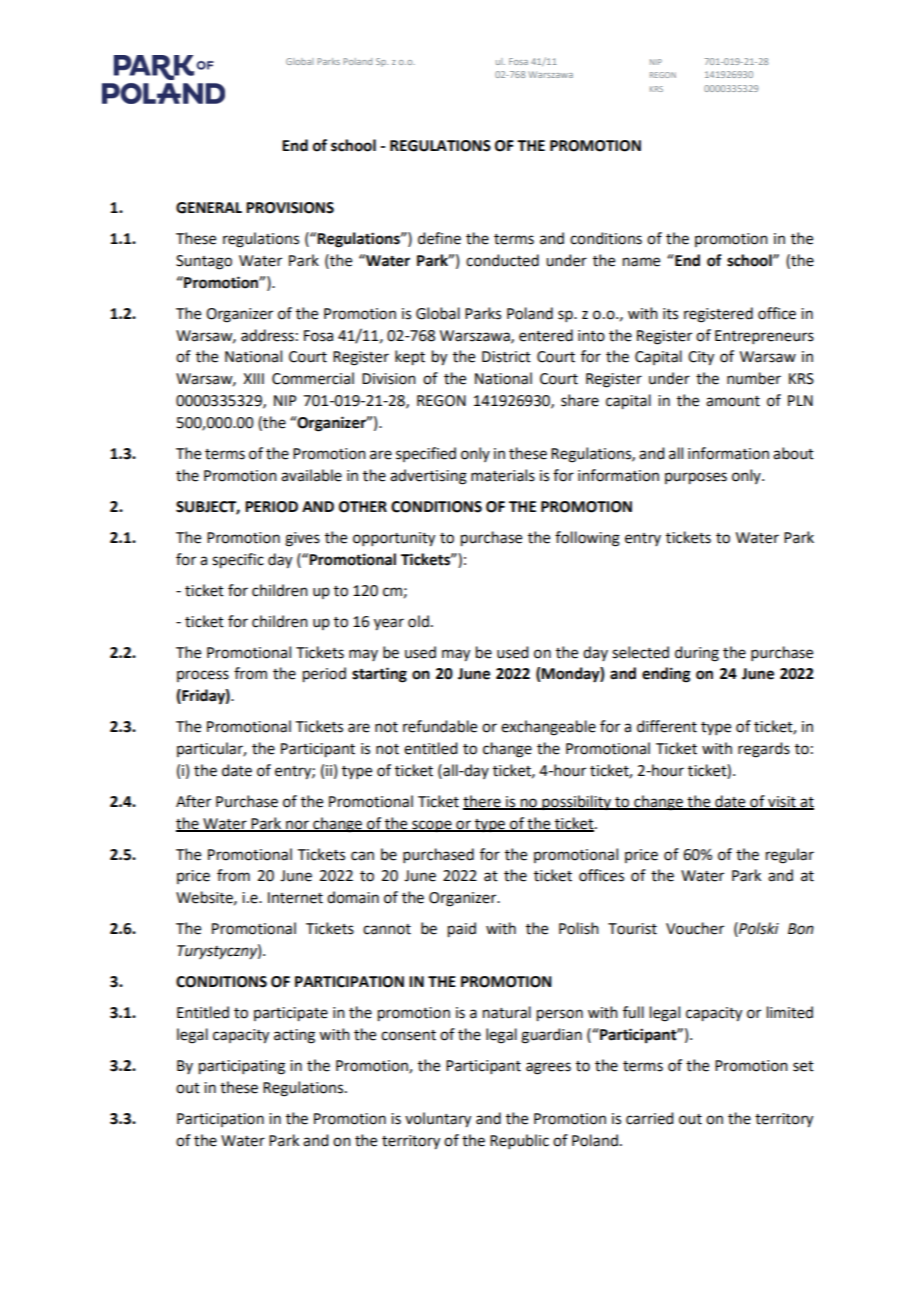  Describe the element at coordinates (242, 1067) in the page. I see `participating` at that location.
